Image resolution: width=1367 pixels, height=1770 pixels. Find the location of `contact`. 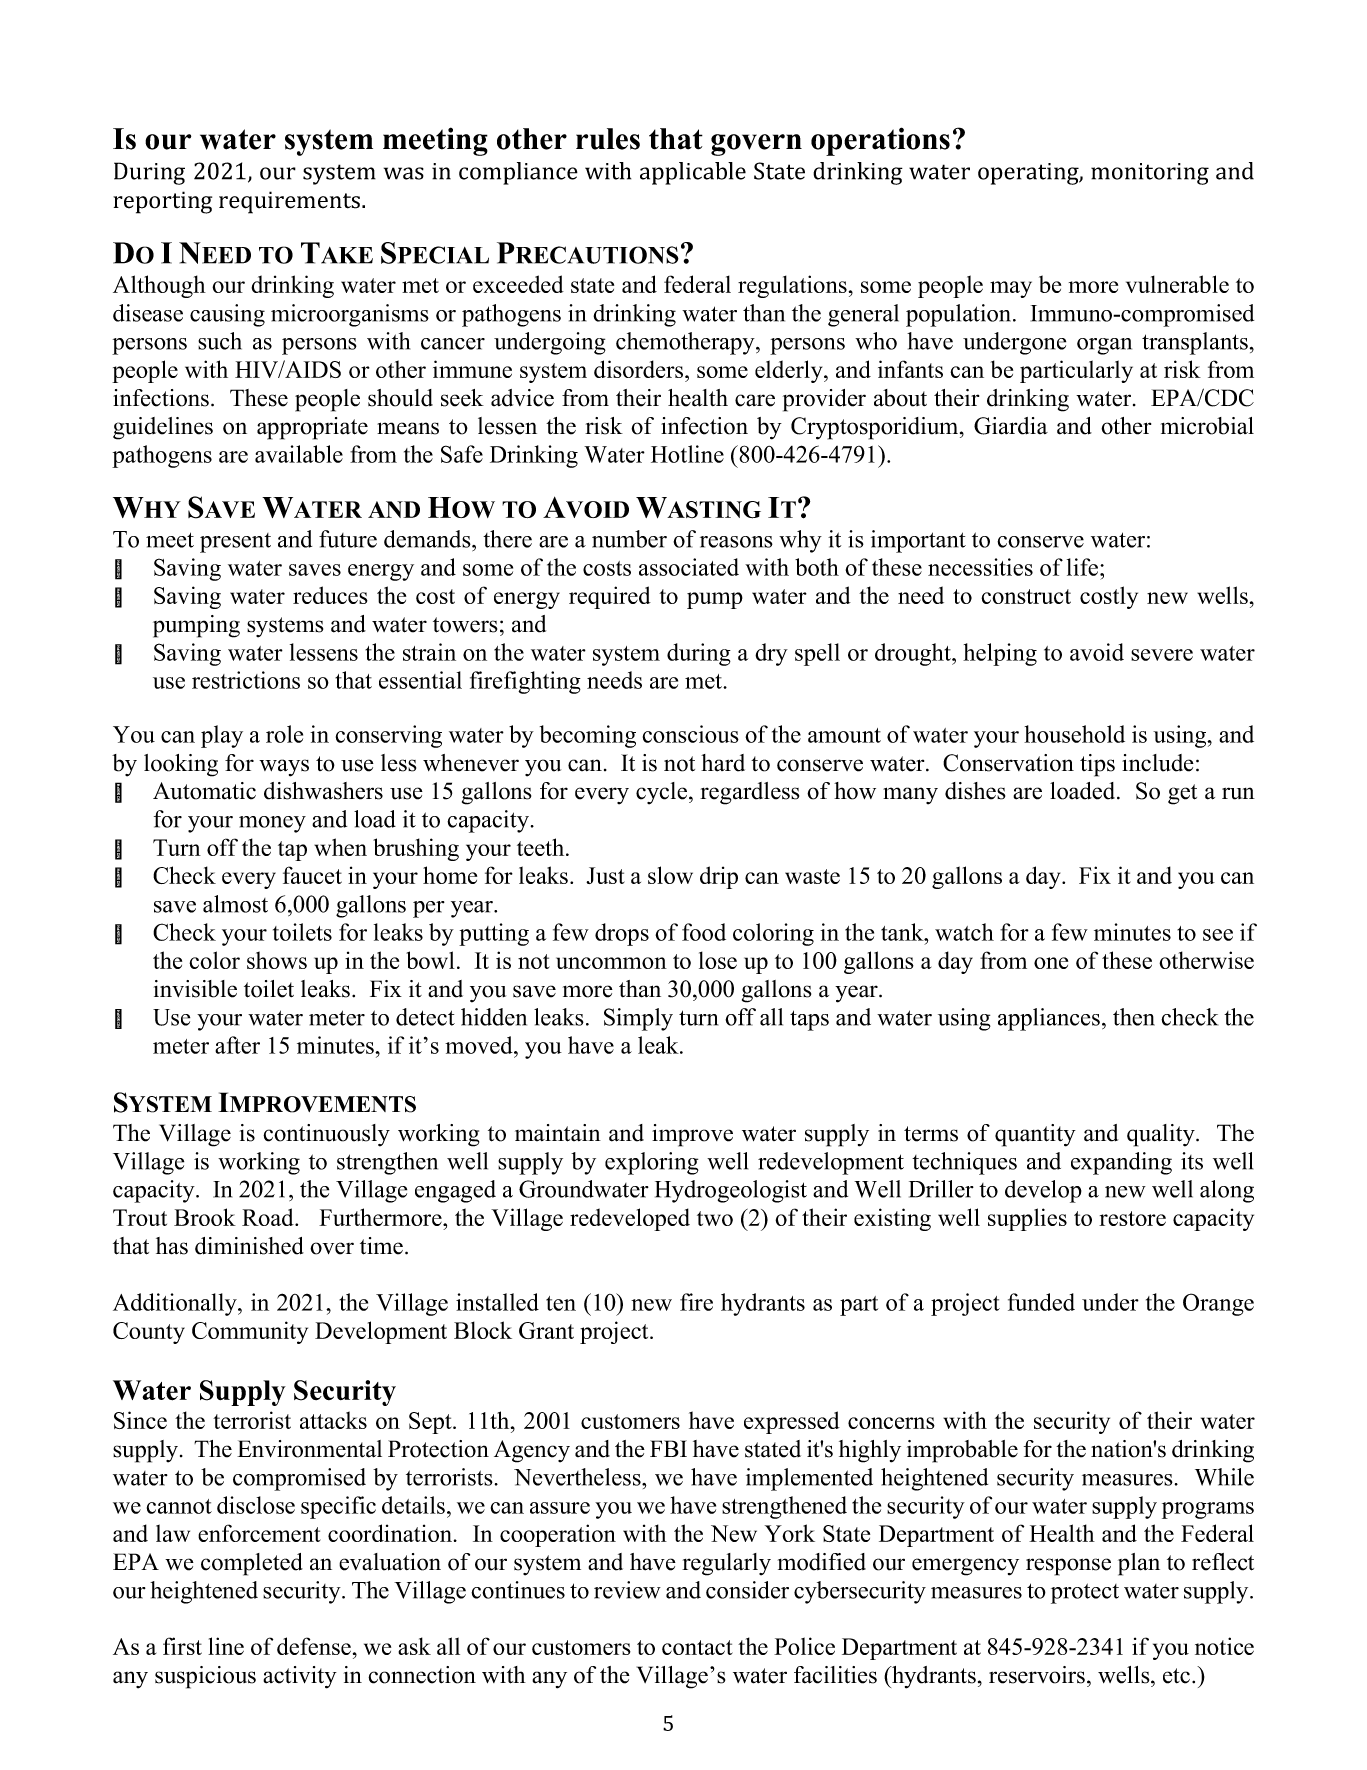

contact is located at coordinates (697, 1647).
